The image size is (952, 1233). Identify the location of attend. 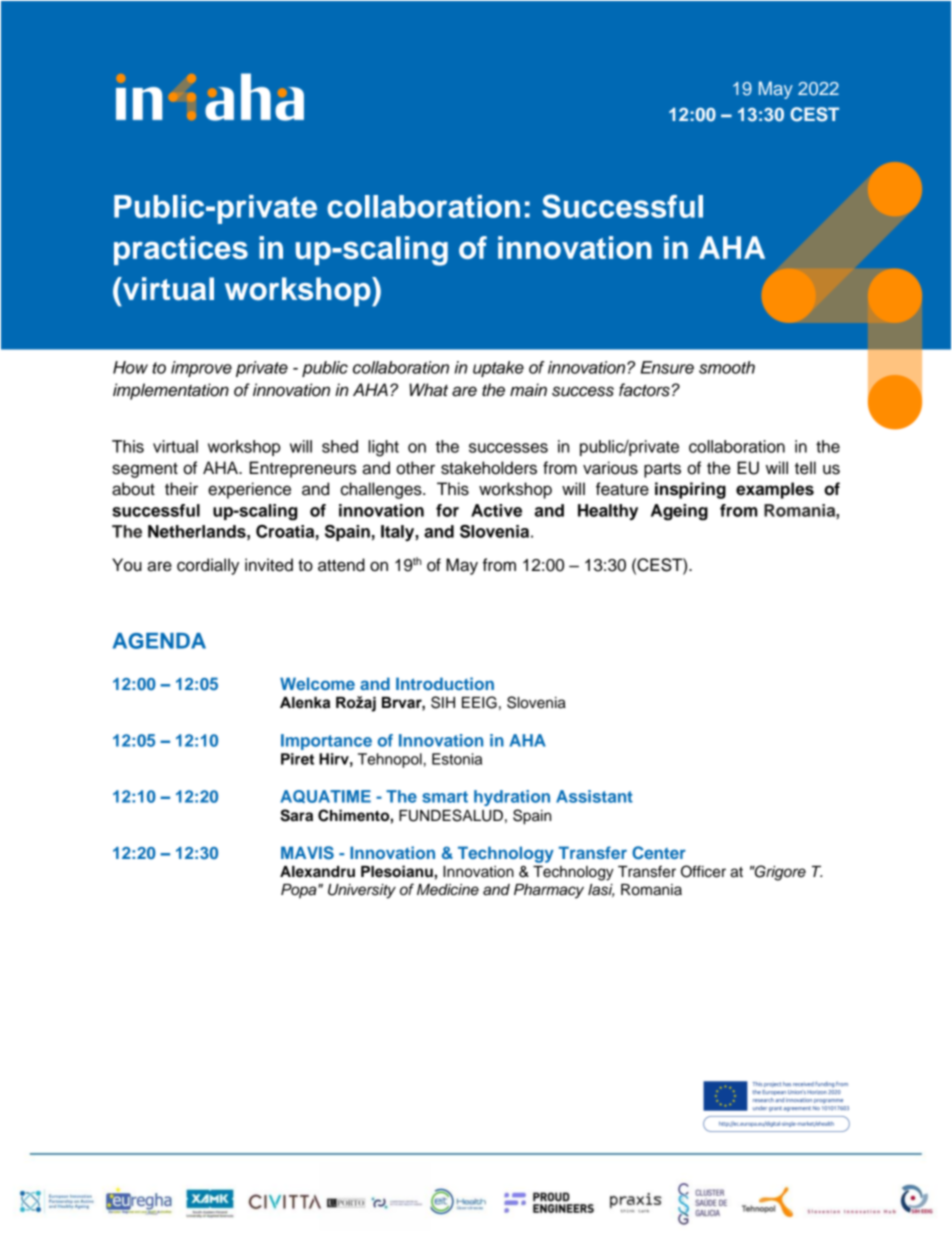
(341, 565).
